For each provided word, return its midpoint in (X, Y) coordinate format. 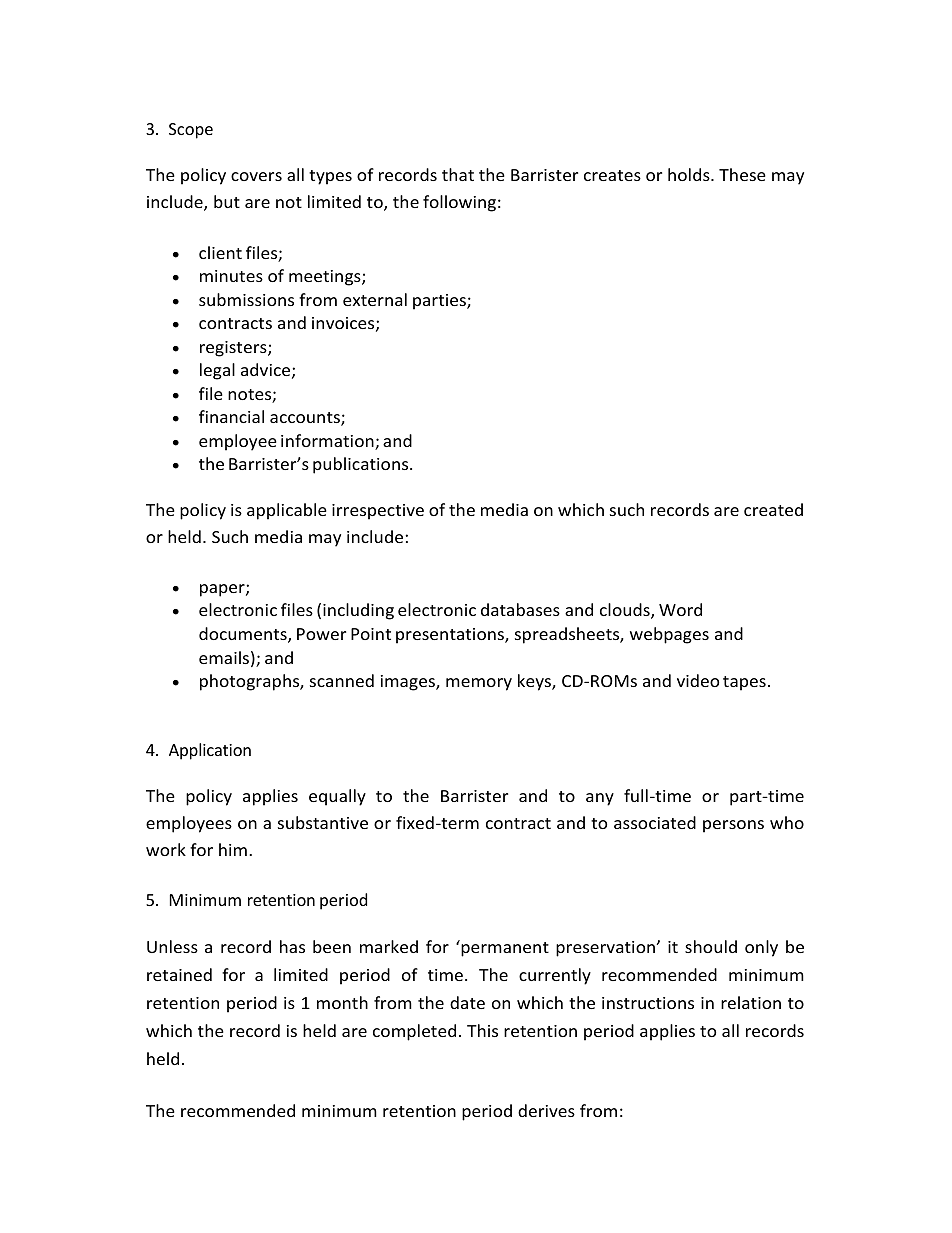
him (233, 849)
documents (244, 635)
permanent (504, 948)
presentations (451, 636)
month (342, 1002)
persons (733, 826)
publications (362, 465)
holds (690, 174)
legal (217, 371)
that (458, 174)
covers (256, 176)
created (773, 509)
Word (680, 609)
